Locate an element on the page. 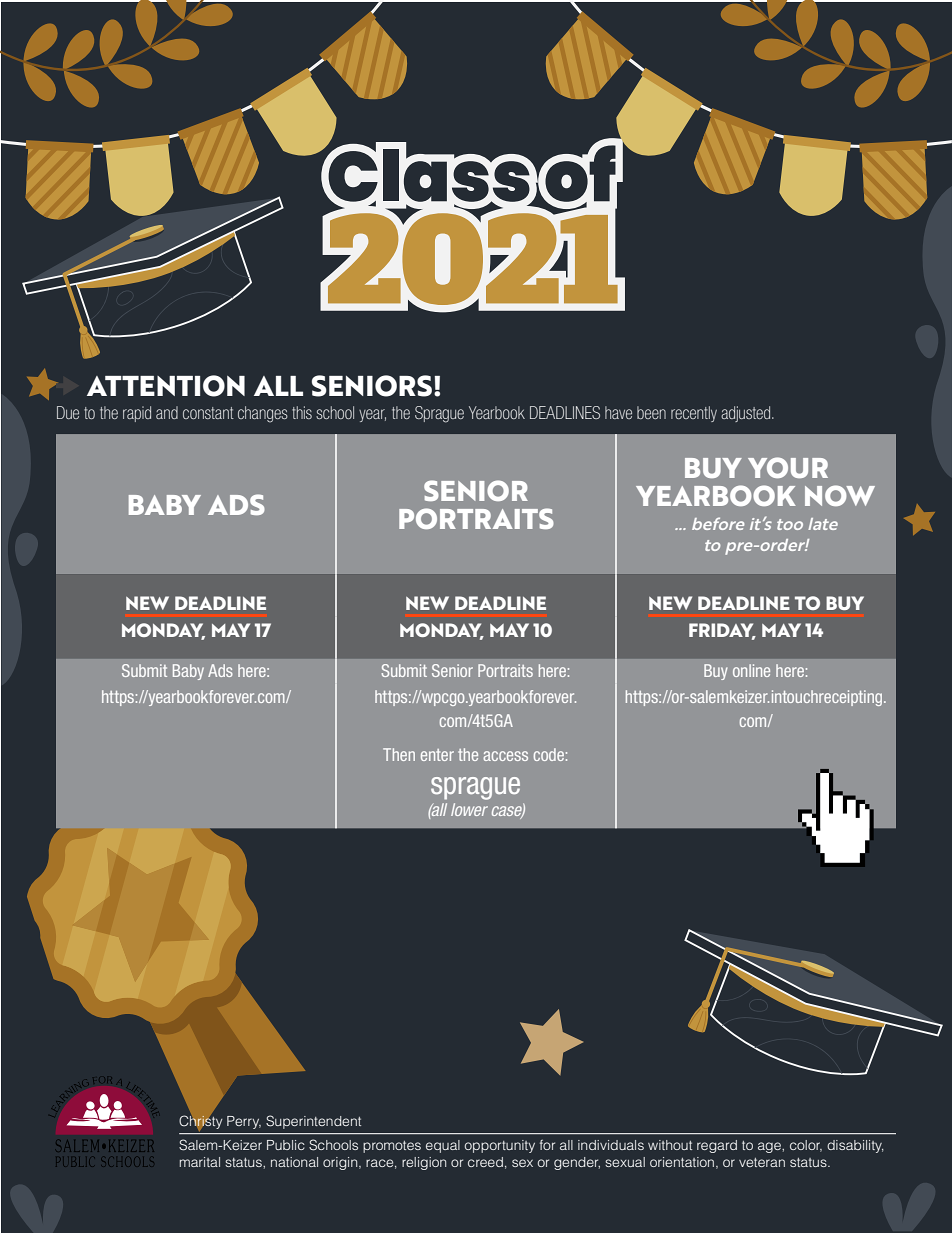 This page has height=1233, width=952. online is located at coordinates (751, 670).
